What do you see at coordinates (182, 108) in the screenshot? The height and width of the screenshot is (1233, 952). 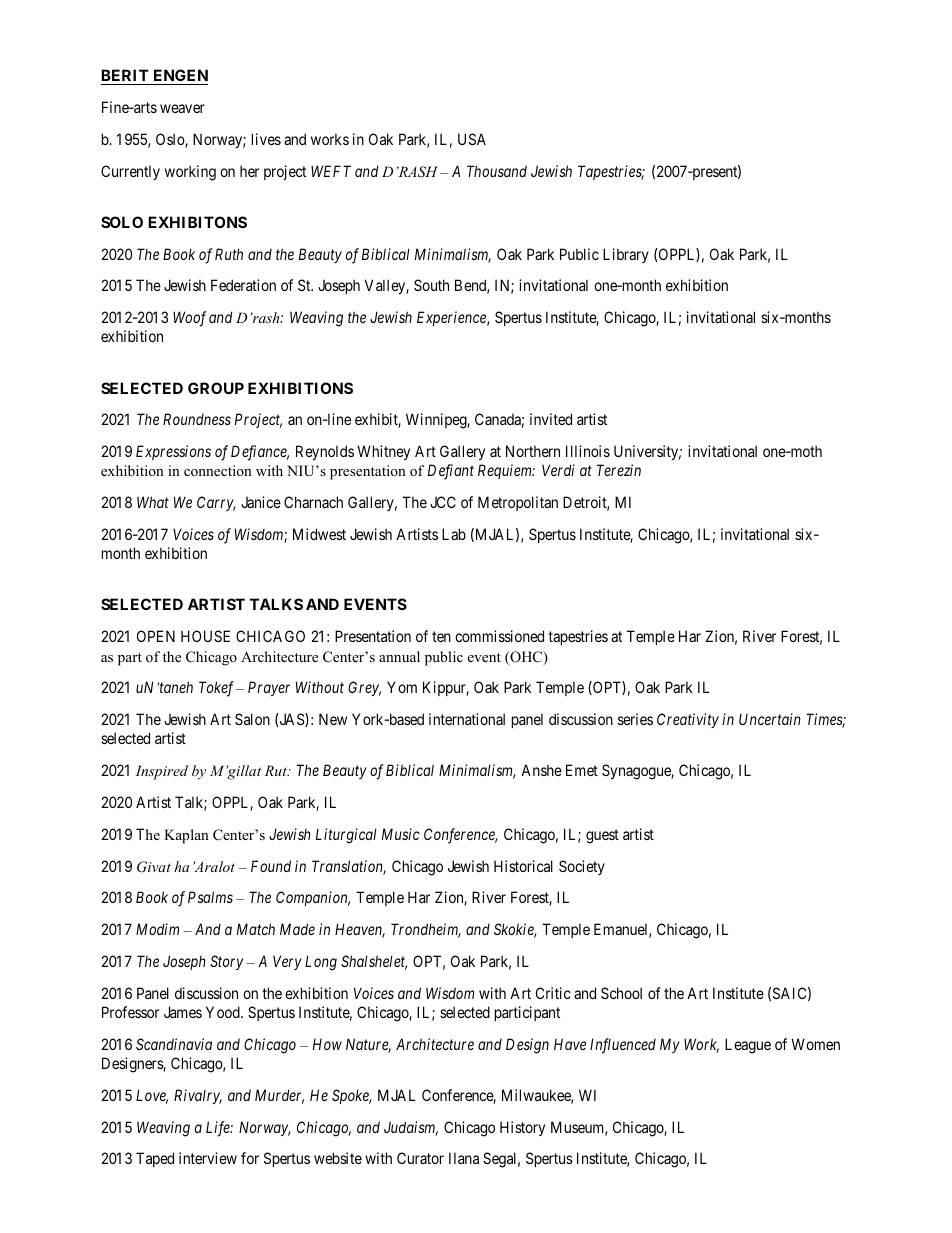 I see `weaver` at bounding box center [182, 108].
